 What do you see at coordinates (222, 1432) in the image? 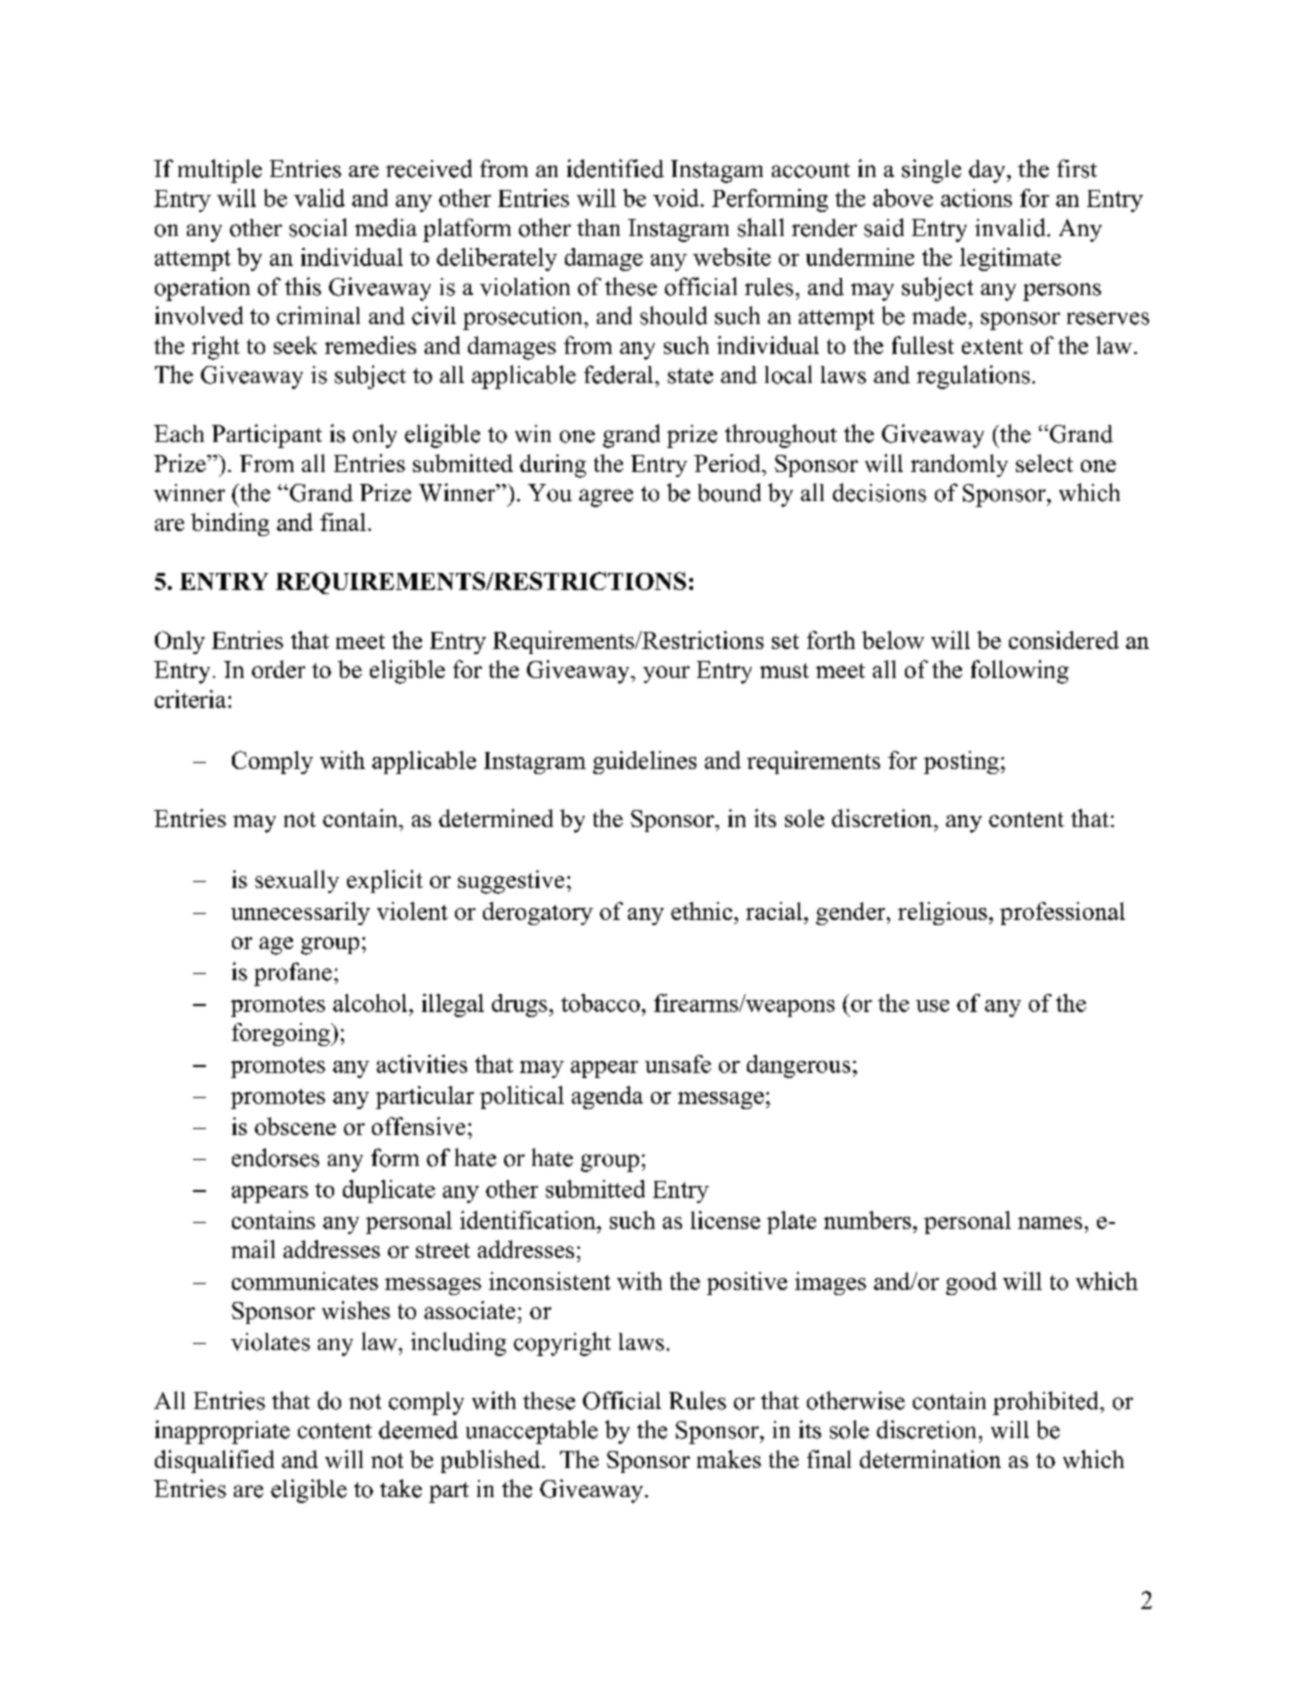
I see `inappropriate` at bounding box center [222, 1432].
